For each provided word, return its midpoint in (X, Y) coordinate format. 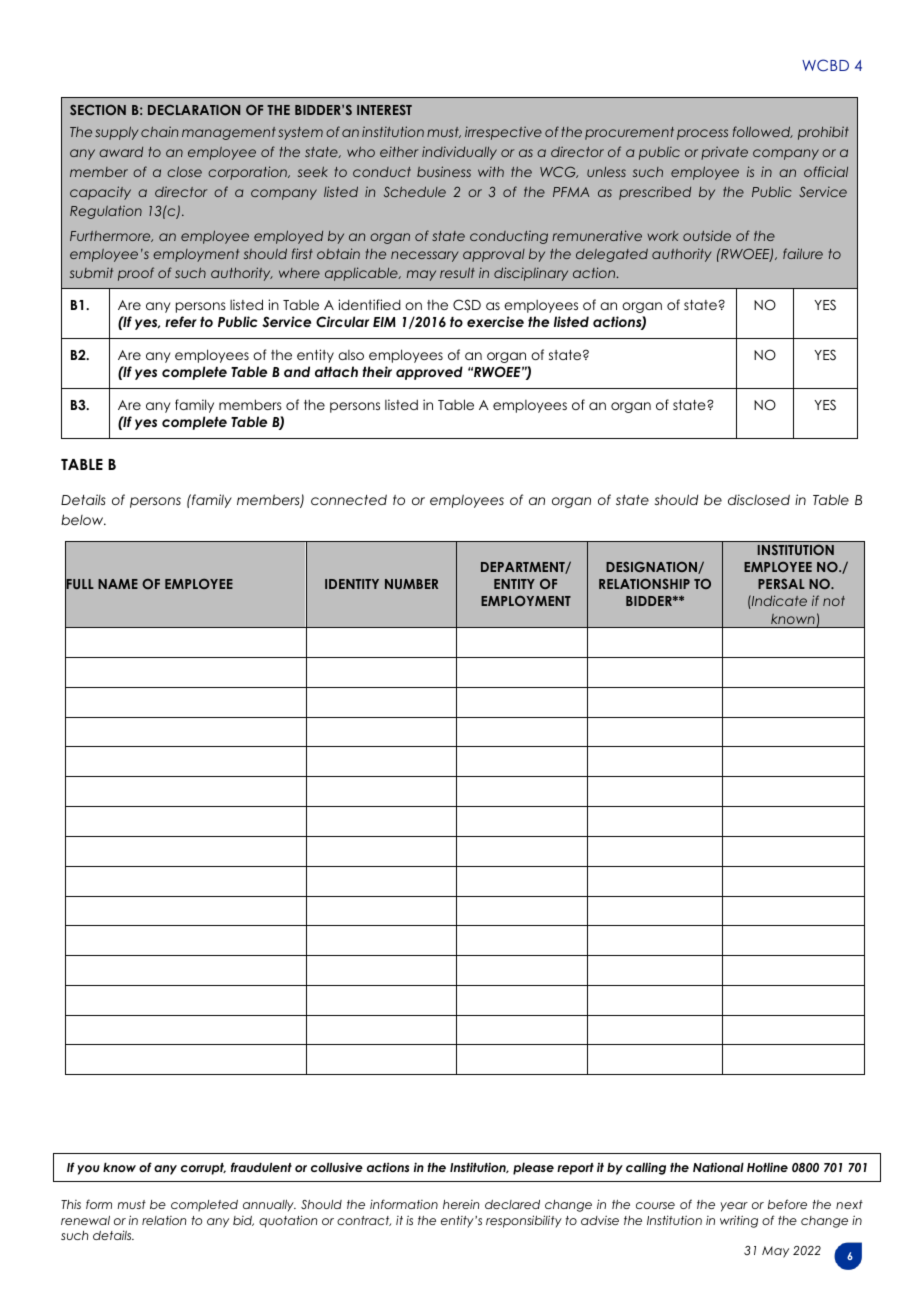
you (88, 1170)
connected (349, 499)
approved (429, 373)
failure (803, 253)
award (121, 152)
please (533, 1168)
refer (181, 321)
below (83, 519)
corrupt (203, 1169)
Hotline (767, 1167)
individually (459, 153)
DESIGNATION (652, 567)
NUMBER (411, 584)
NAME (118, 584)
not (834, 601)
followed (763, 132)
